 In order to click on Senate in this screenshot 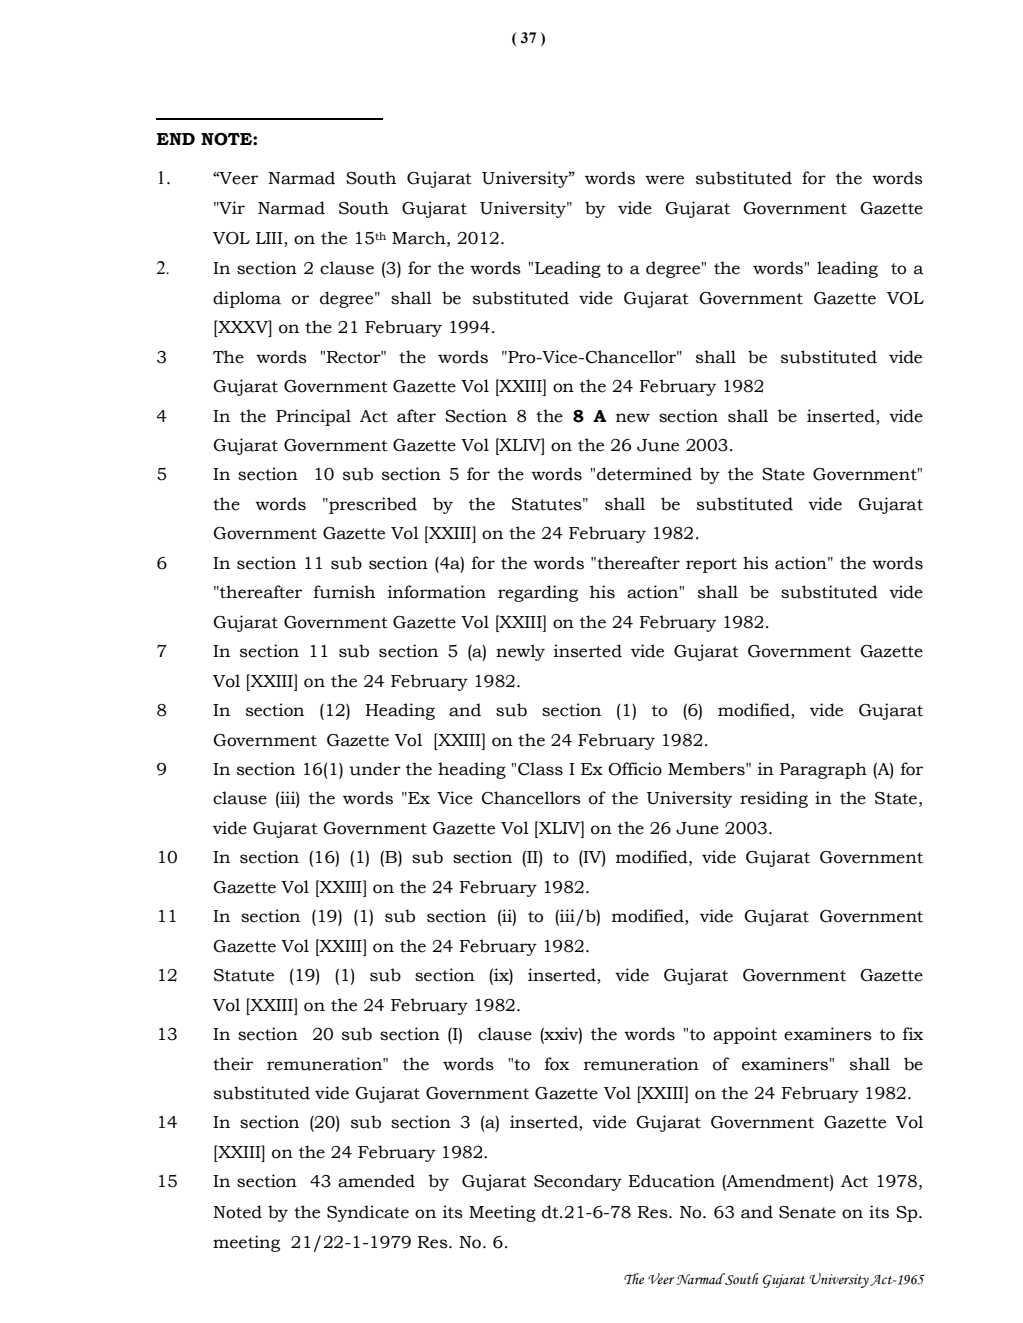, I will do `click(807, 1212)`.
